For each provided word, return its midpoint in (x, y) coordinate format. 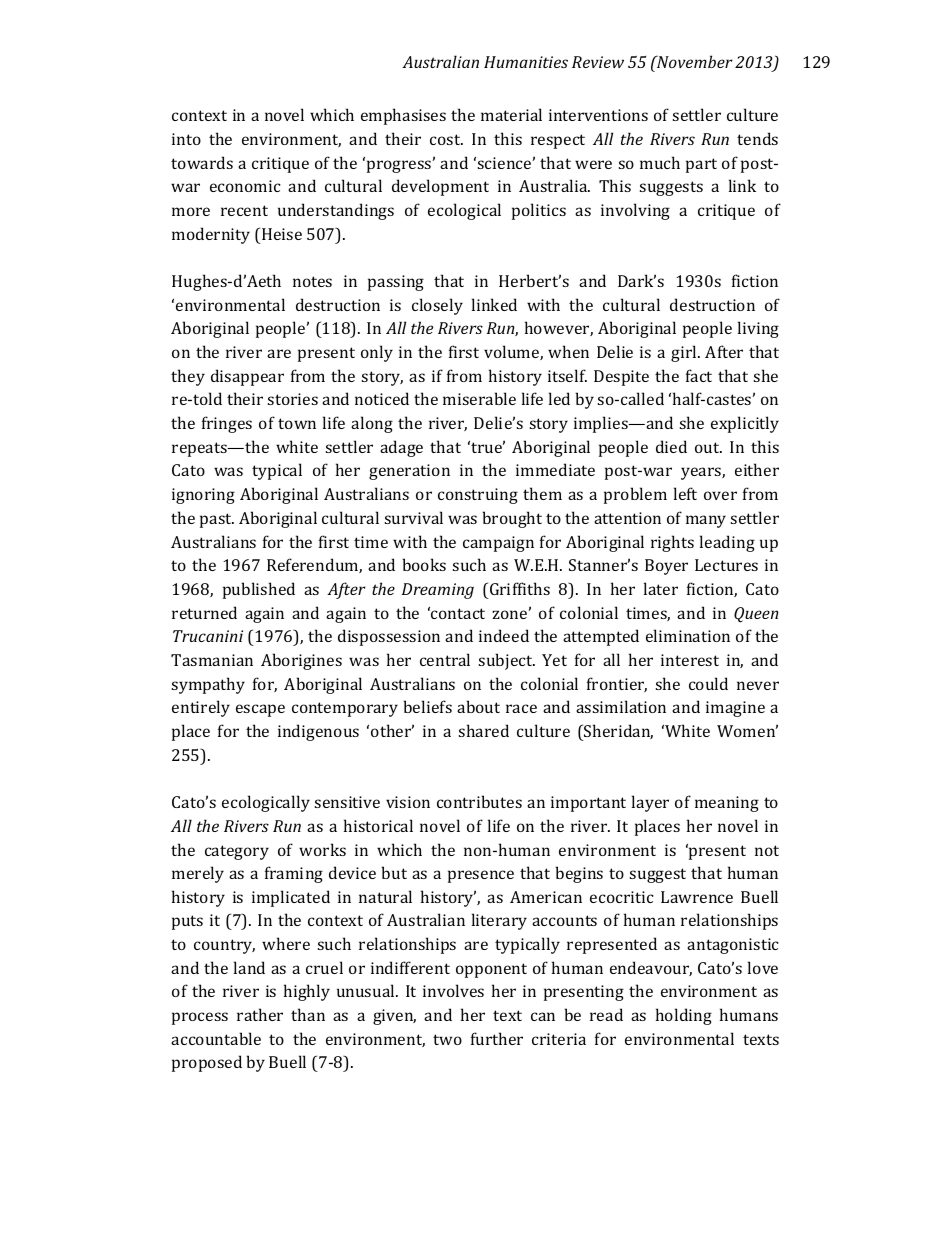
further (497, 1038)
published (259, 590)
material (511, 114)
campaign (498, 544)
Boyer (666, 567)
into (186, 139)
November (694, 61)
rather (260, 1014)
